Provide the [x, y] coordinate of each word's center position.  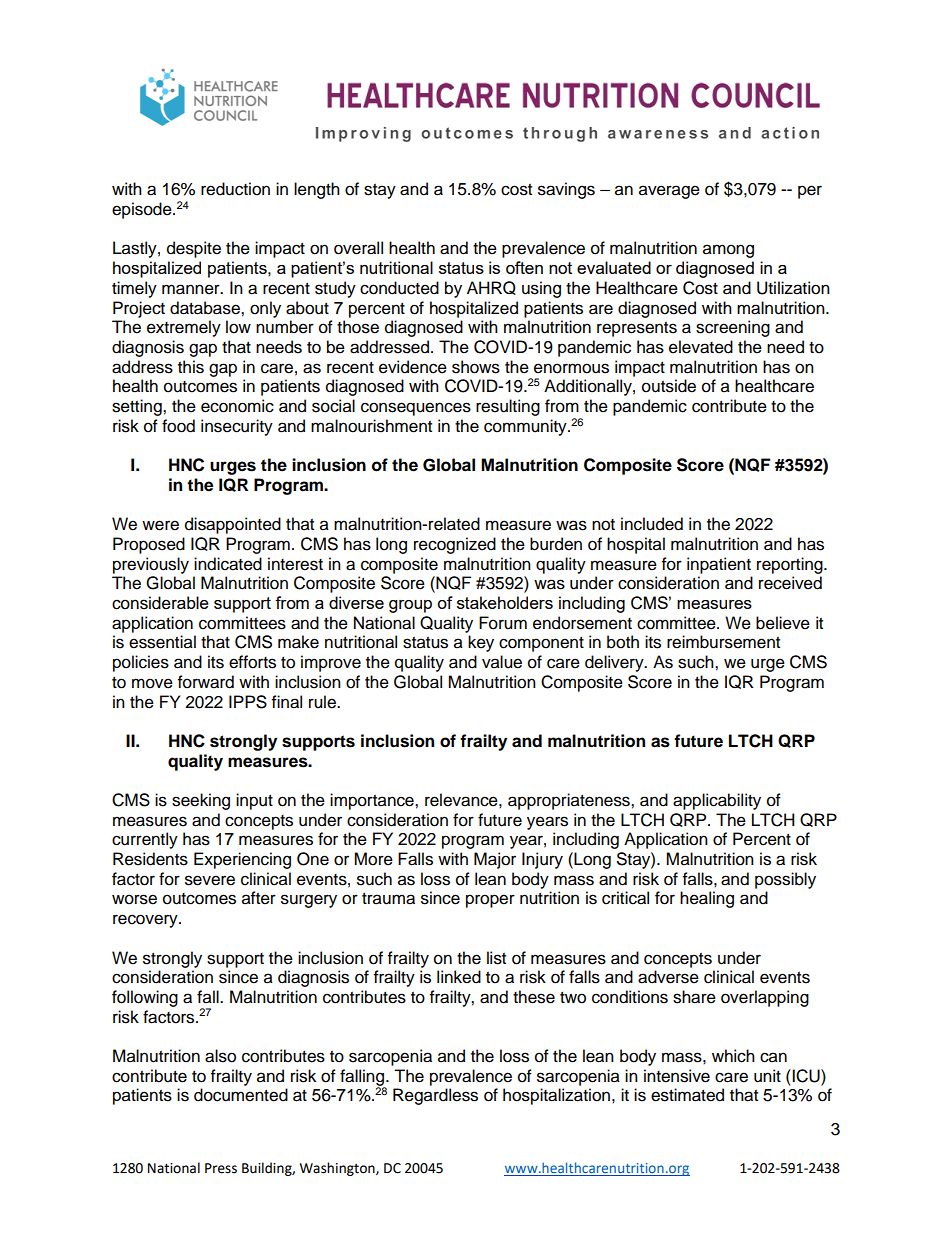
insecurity [237, 427]
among [728, 251]
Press [221, 1168]
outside [669, 386]
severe [210, 880]
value [502, 662]
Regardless [435, 1096]
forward [206, 682]
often [524, 267]
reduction [235, 189]
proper [490, 901]
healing [707, 899]
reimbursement [723, 642]
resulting [508, 407]
